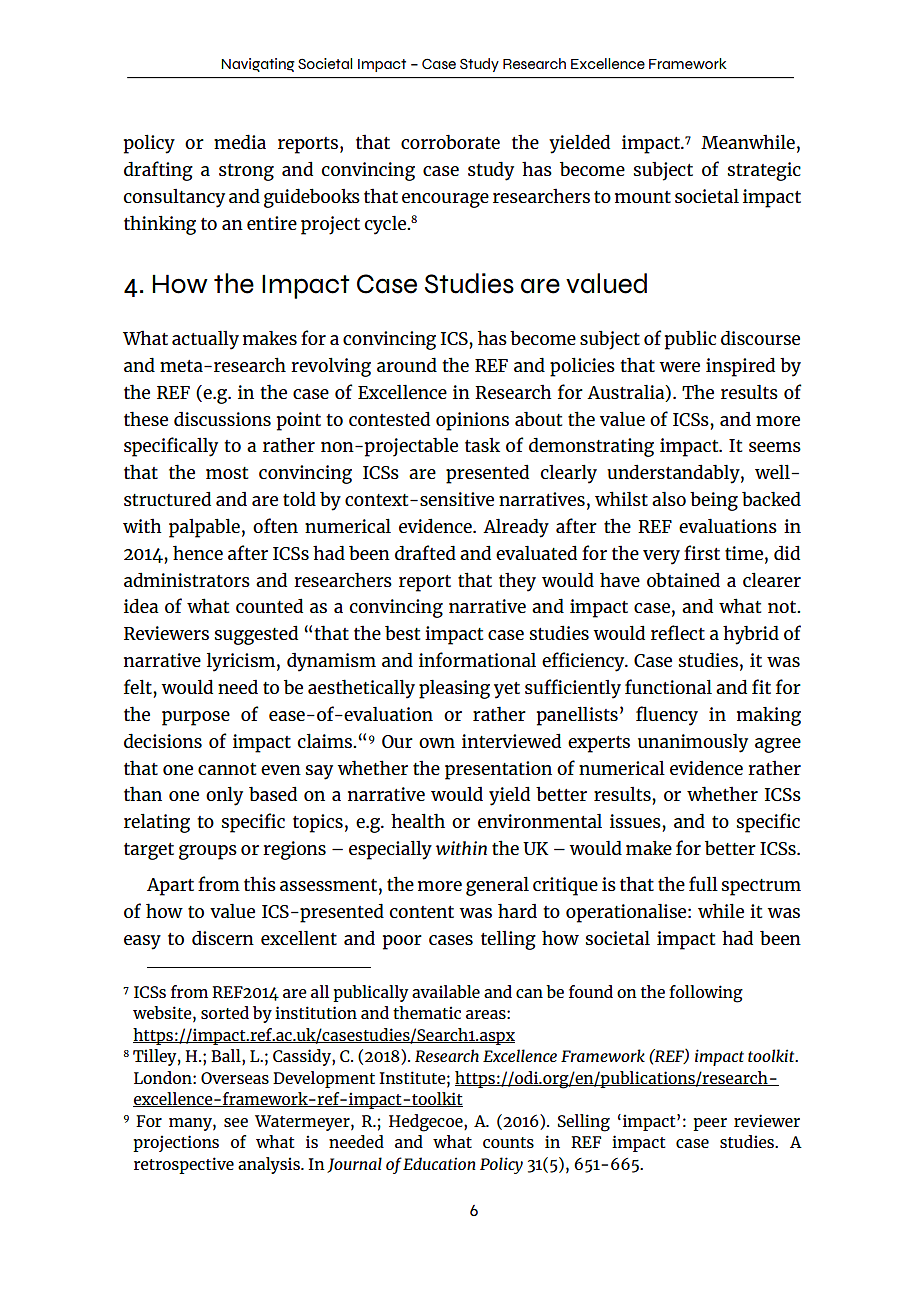 The height and width of the page is (1308, 924). What do you see at coordinates (184, 1165) in the page?
I see `retrospective` at bounding box center [184, 1165].
